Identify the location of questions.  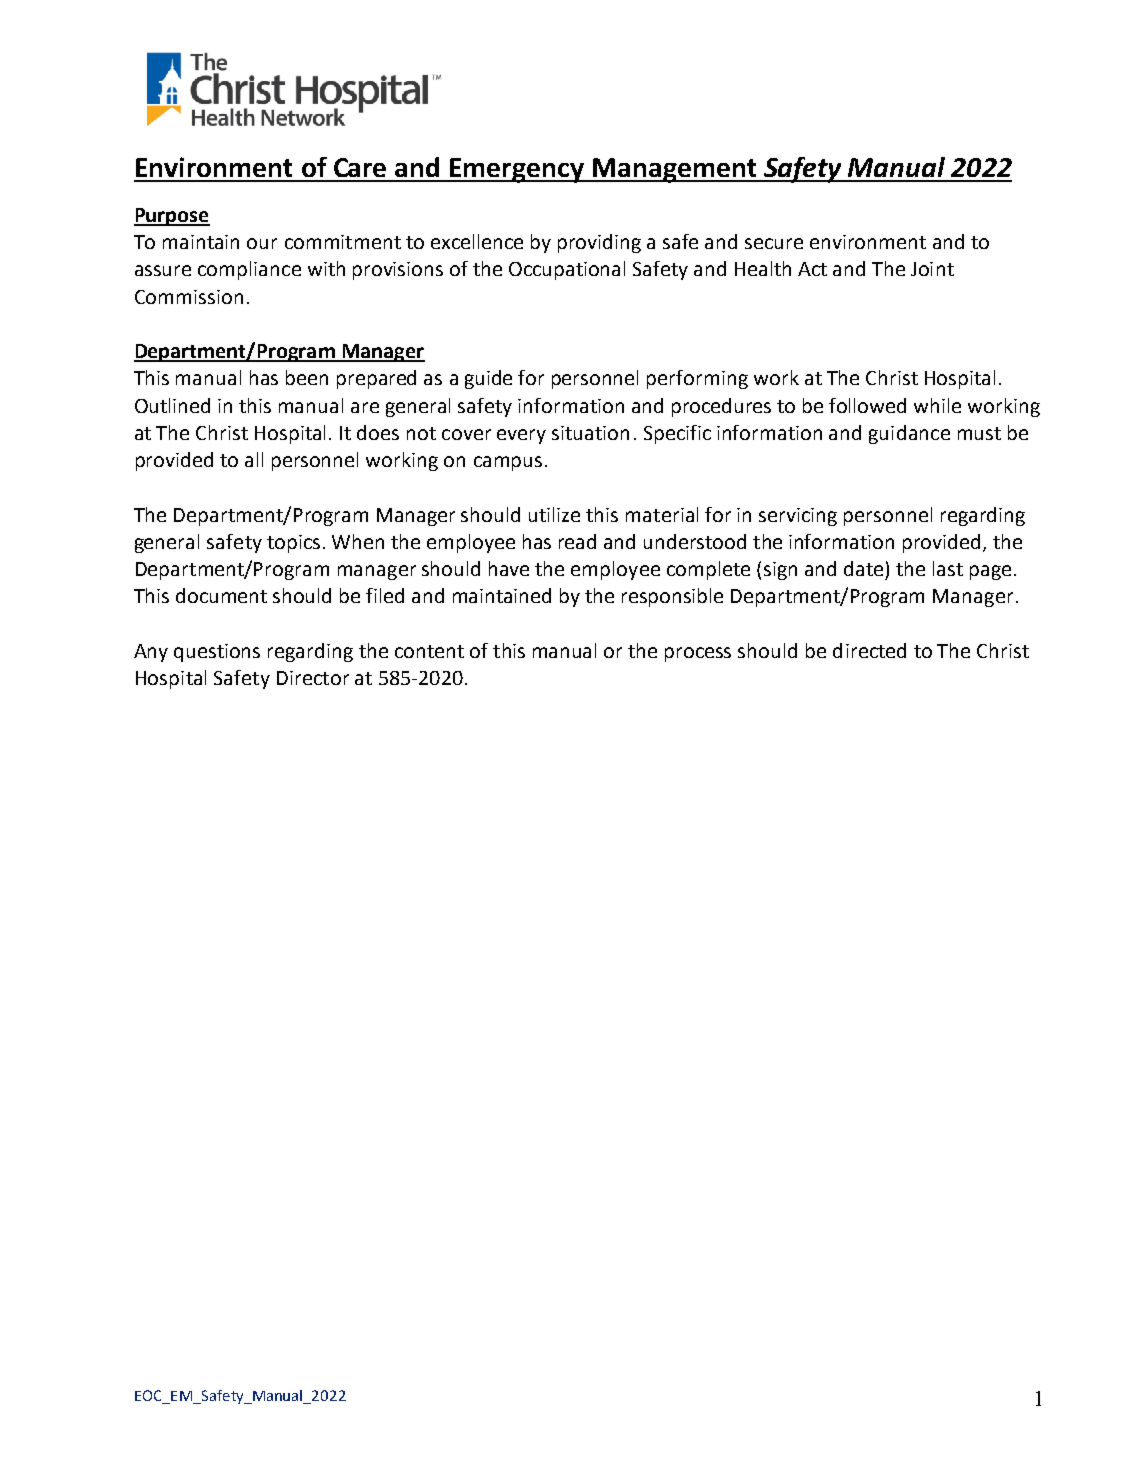
(217, 653).
